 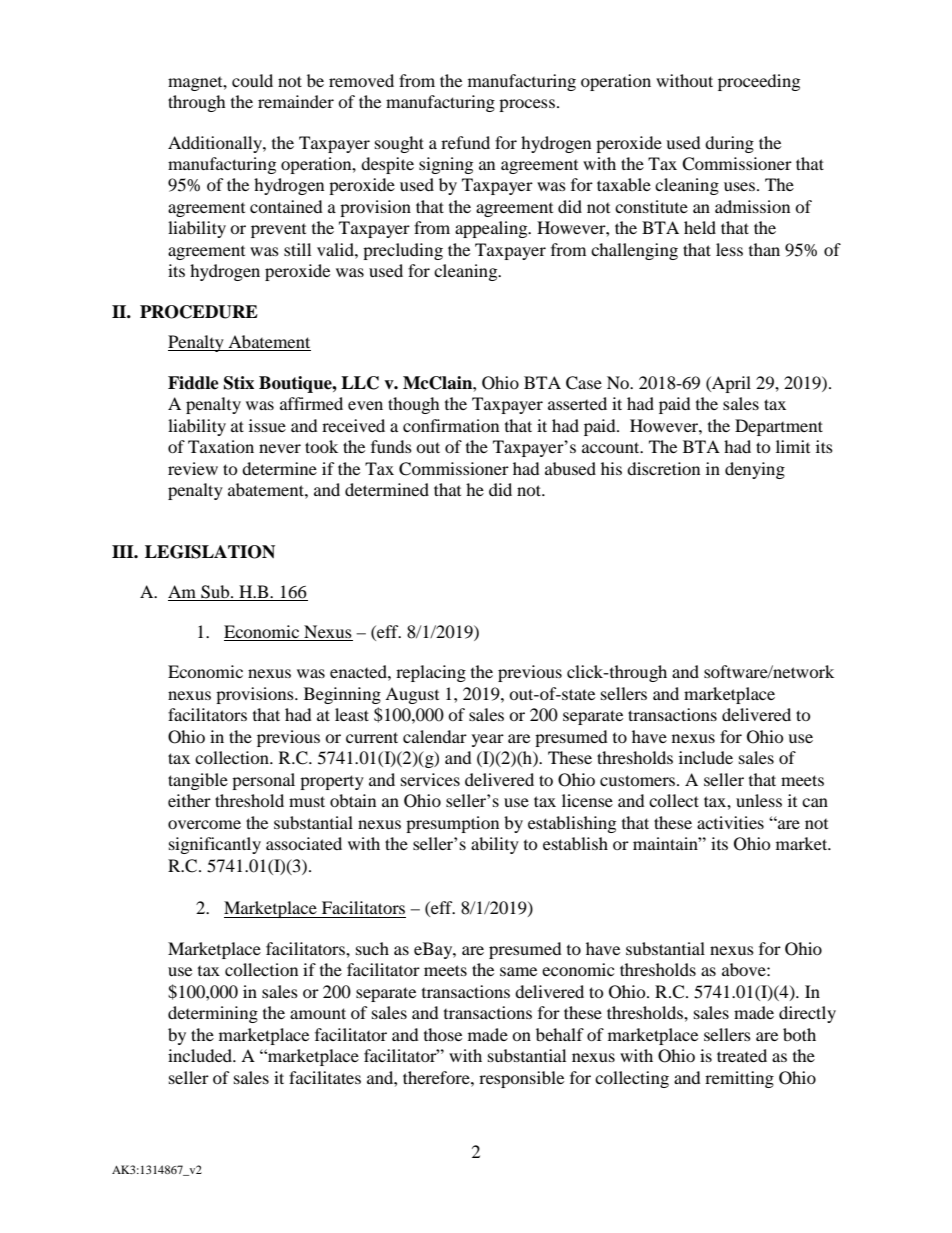 What do you see at coordinates (755, 470) in the image?
I see `denying` at bounding box center [755, 470].
